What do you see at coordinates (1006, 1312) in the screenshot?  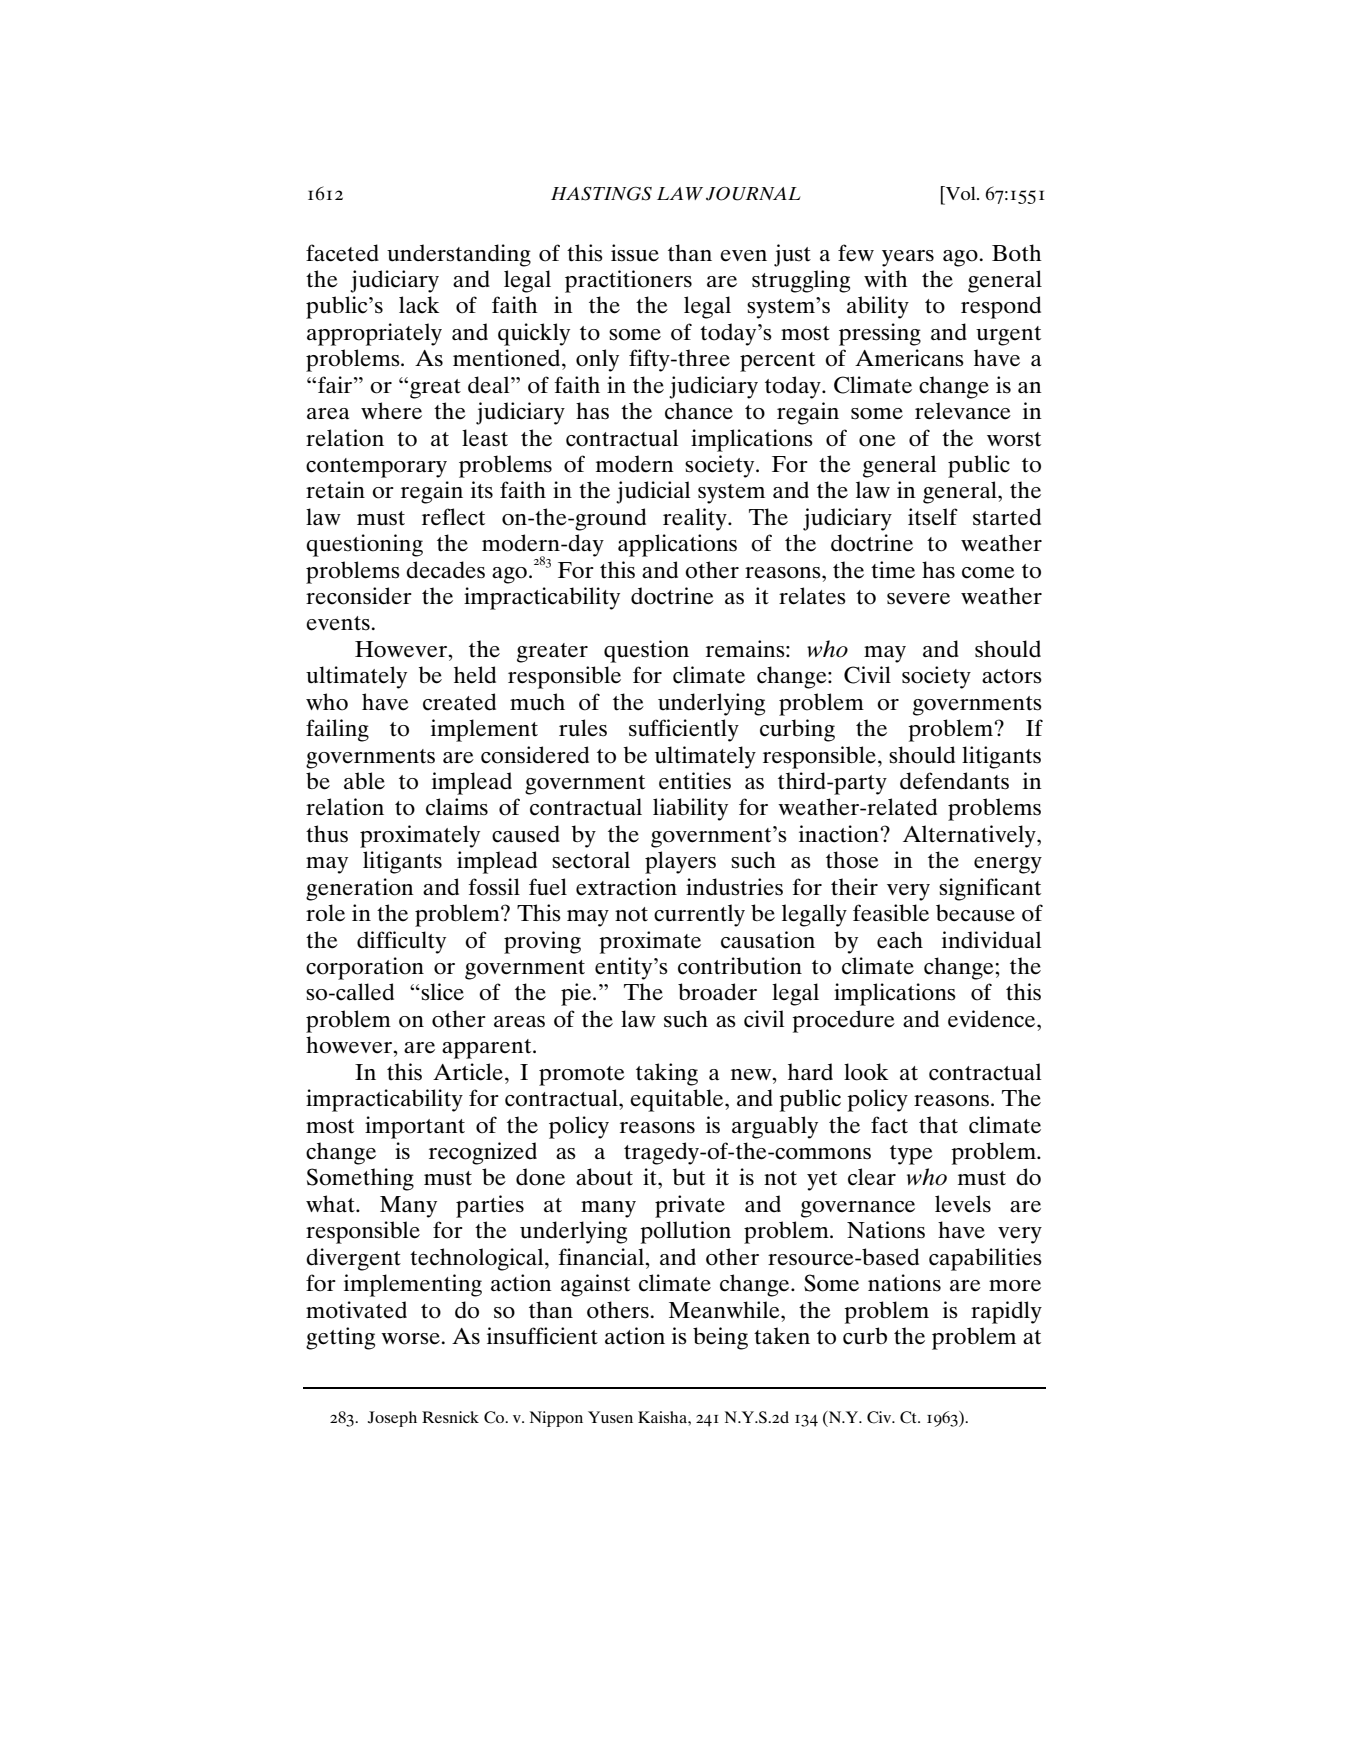 I see `rapidly` at bounding box center [1006, 1312].
